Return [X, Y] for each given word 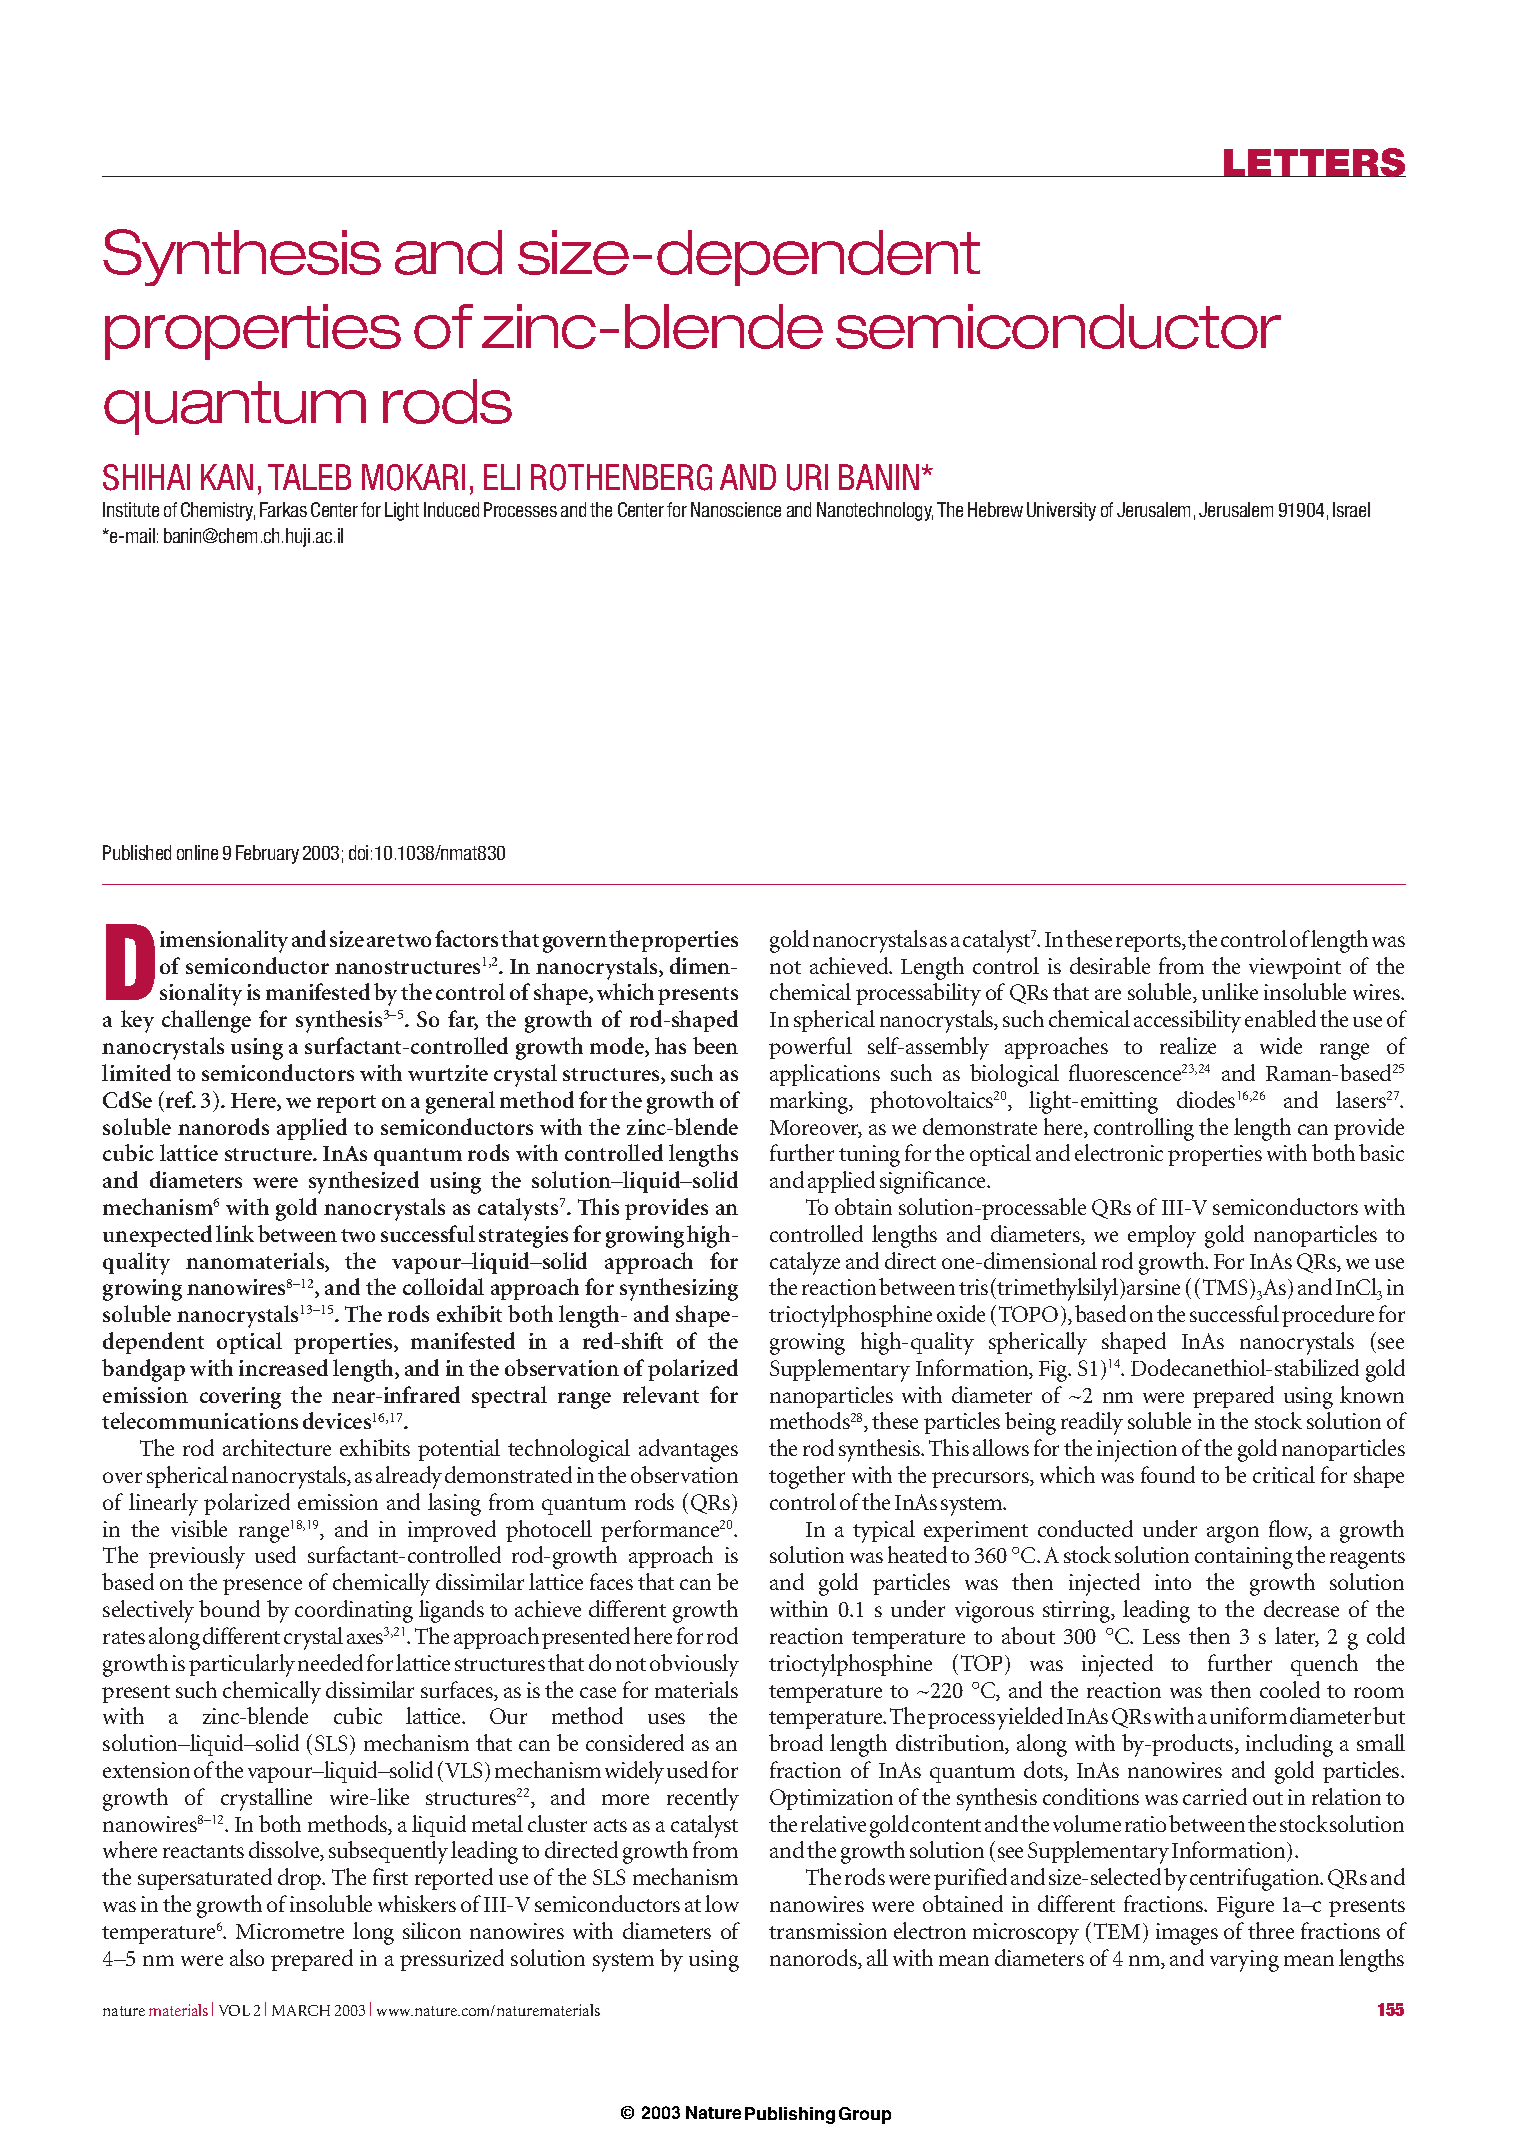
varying [1244, 1961]
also [247, 1957]
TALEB [309, 477]
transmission [828, 1931]
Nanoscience [736, 509]
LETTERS [1314, 162]
